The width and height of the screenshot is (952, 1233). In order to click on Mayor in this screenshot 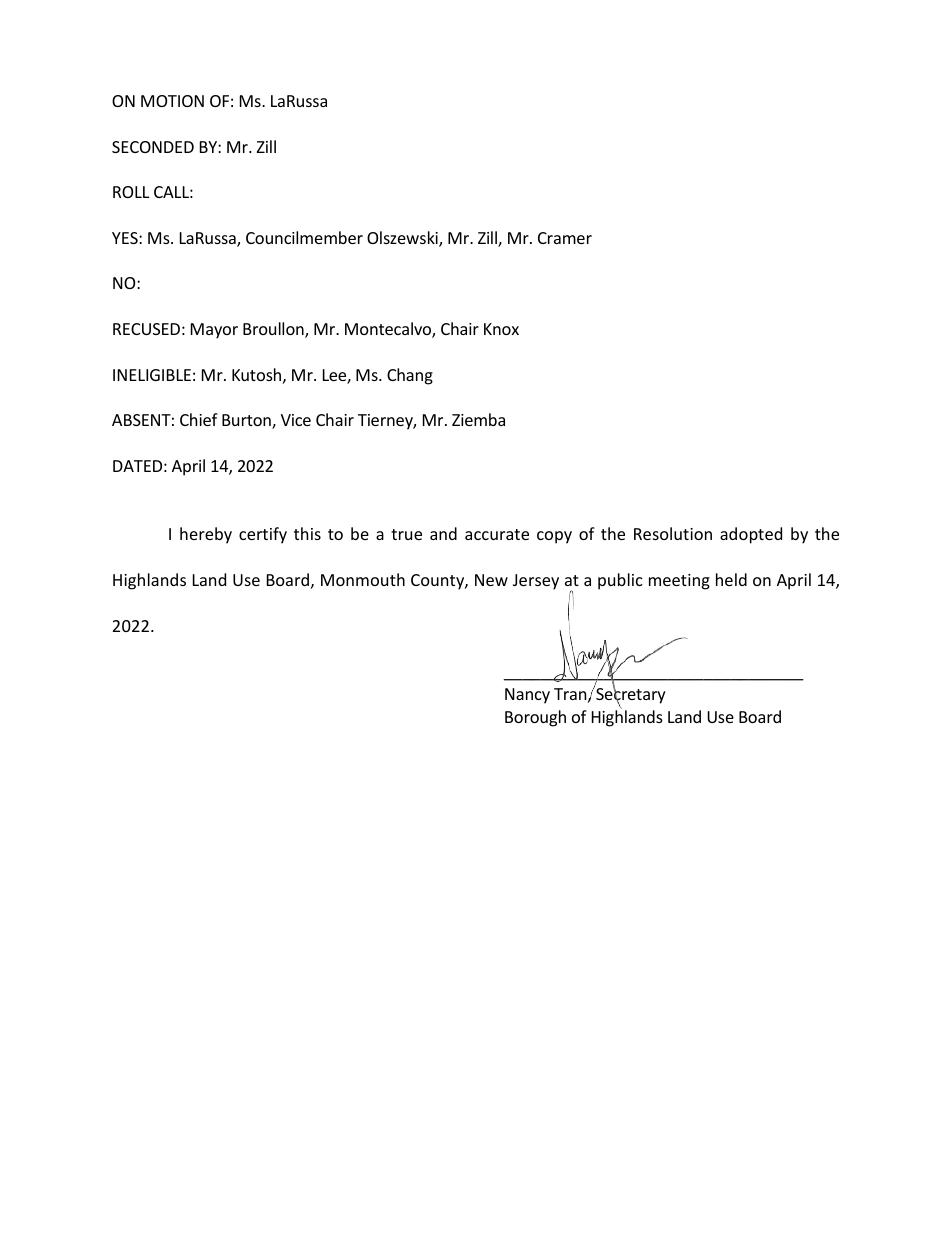, I will do `click(214, 331)`.
